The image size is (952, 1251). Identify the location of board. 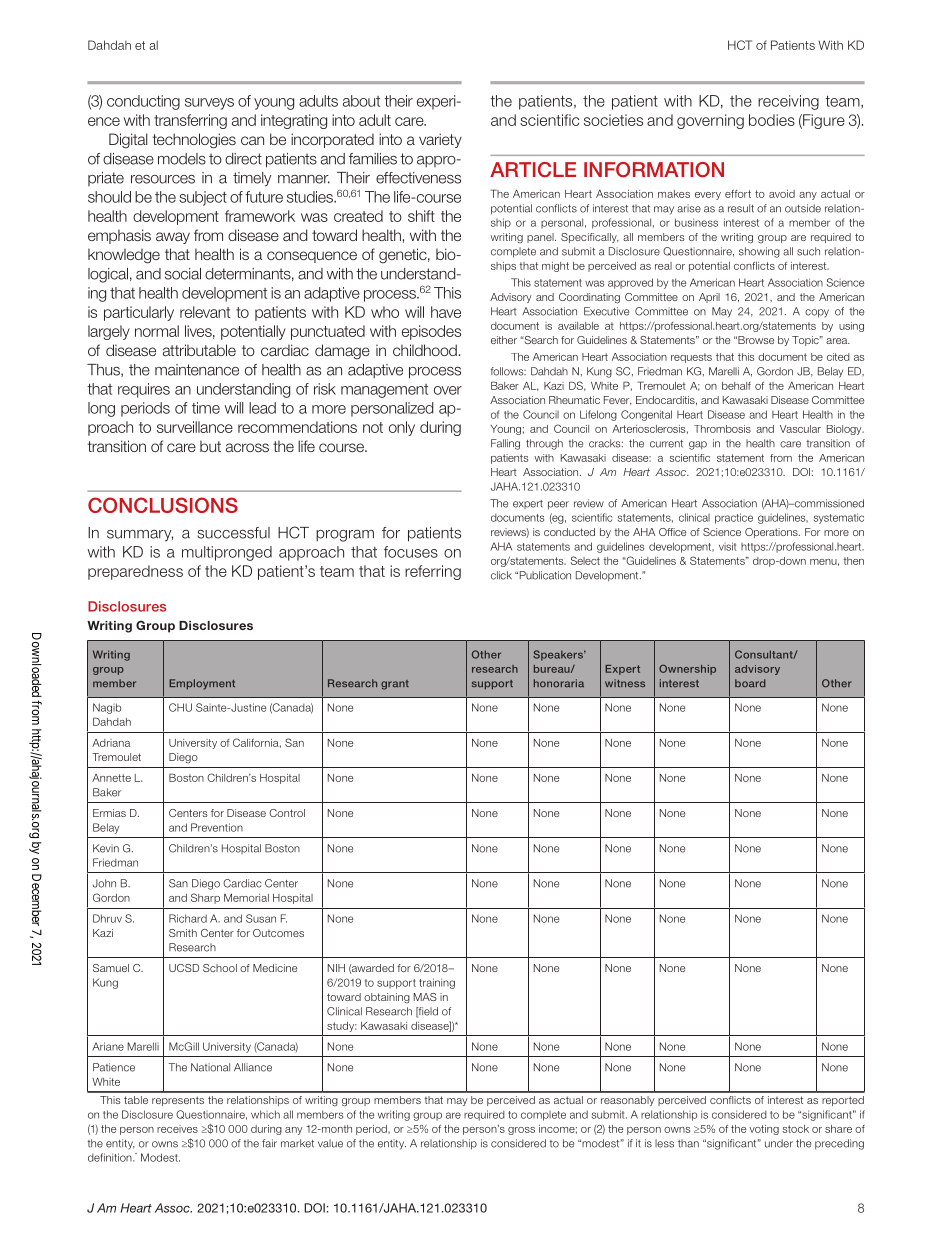
(750, 683).
